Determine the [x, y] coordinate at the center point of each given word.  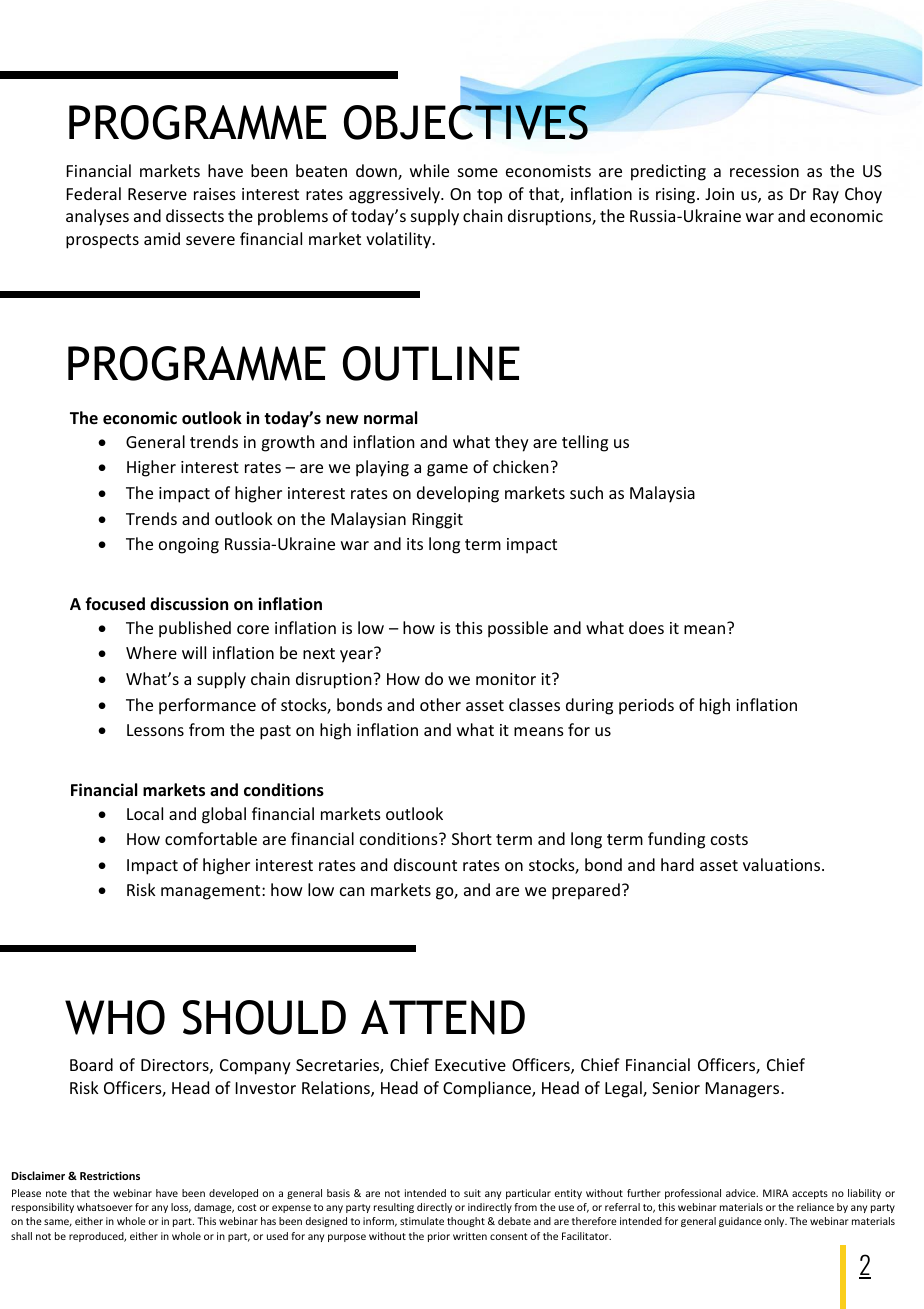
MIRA [776, 1193]
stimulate [422, 1221]
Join [719, 194]
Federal [94, 193]
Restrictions [110, 1175]
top [489, 196]
